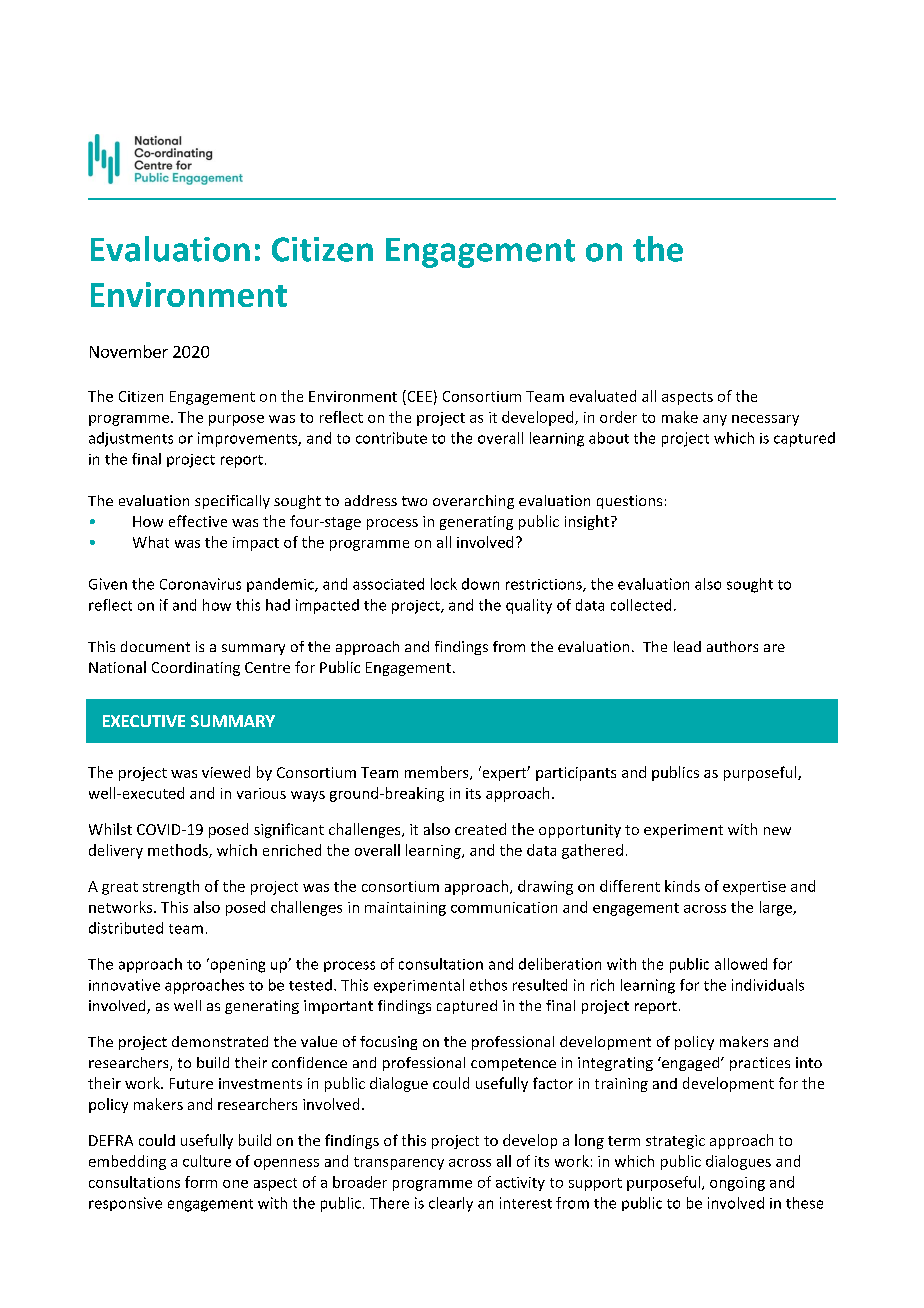 This screenshot has height=1308, width=924. I want to click on ongoing, so click(737, 1184).
